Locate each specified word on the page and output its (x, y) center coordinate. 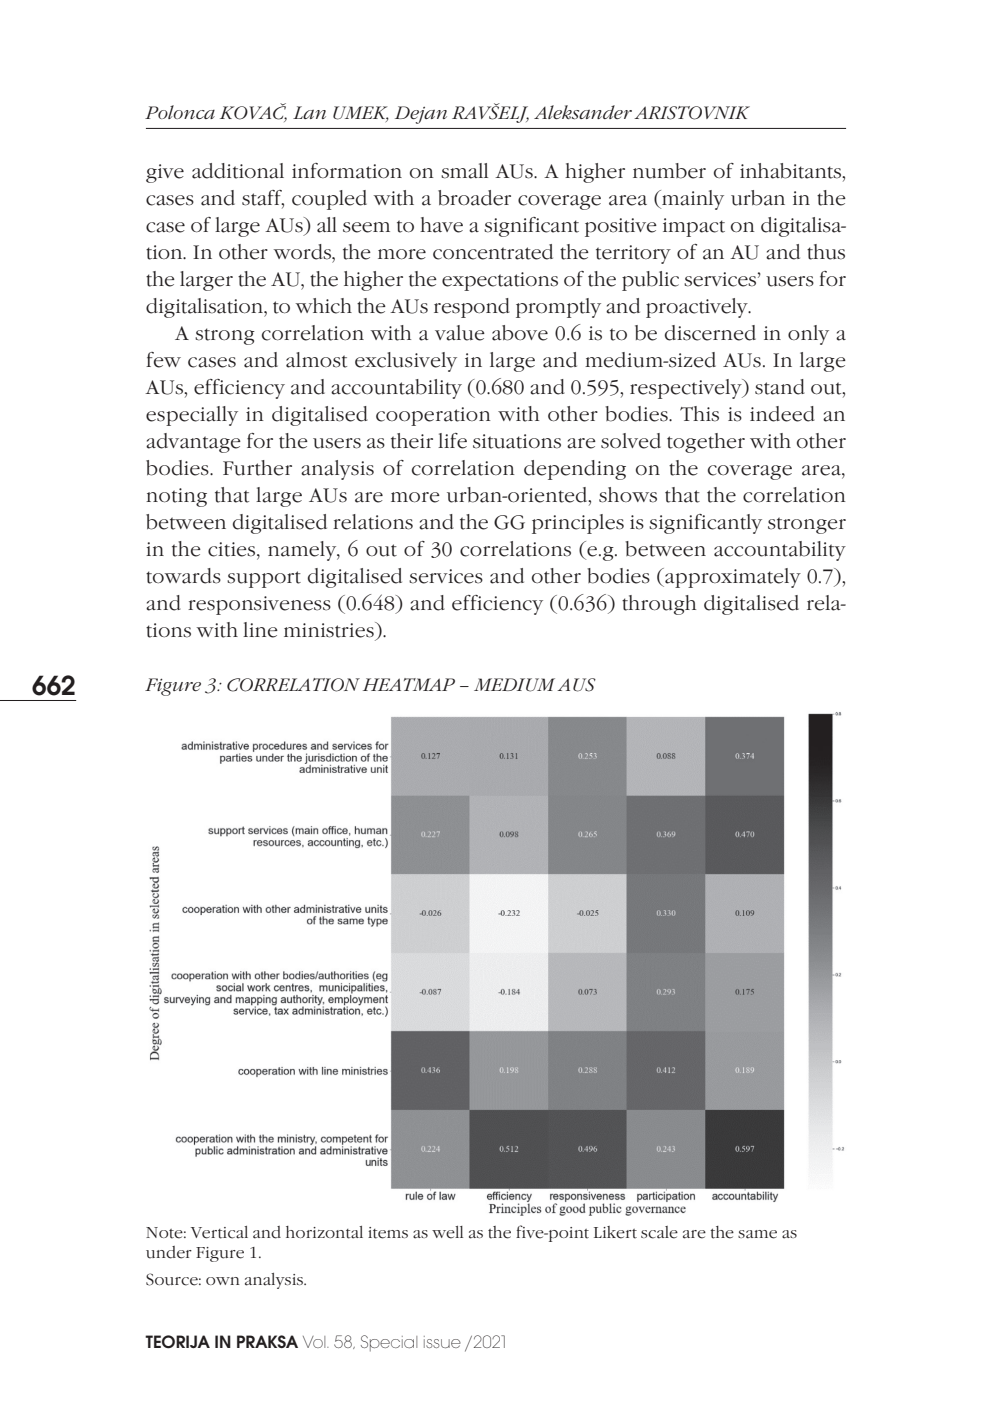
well (447, 1232)
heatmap (409, 684)
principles (578, 524)
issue (442, 1342)
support (264, 579)
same (757, 1234)
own (223, 1281)
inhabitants (792, 172)
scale (659, 1232)
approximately (732, 578)
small (464, 171)
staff (263, 199)
